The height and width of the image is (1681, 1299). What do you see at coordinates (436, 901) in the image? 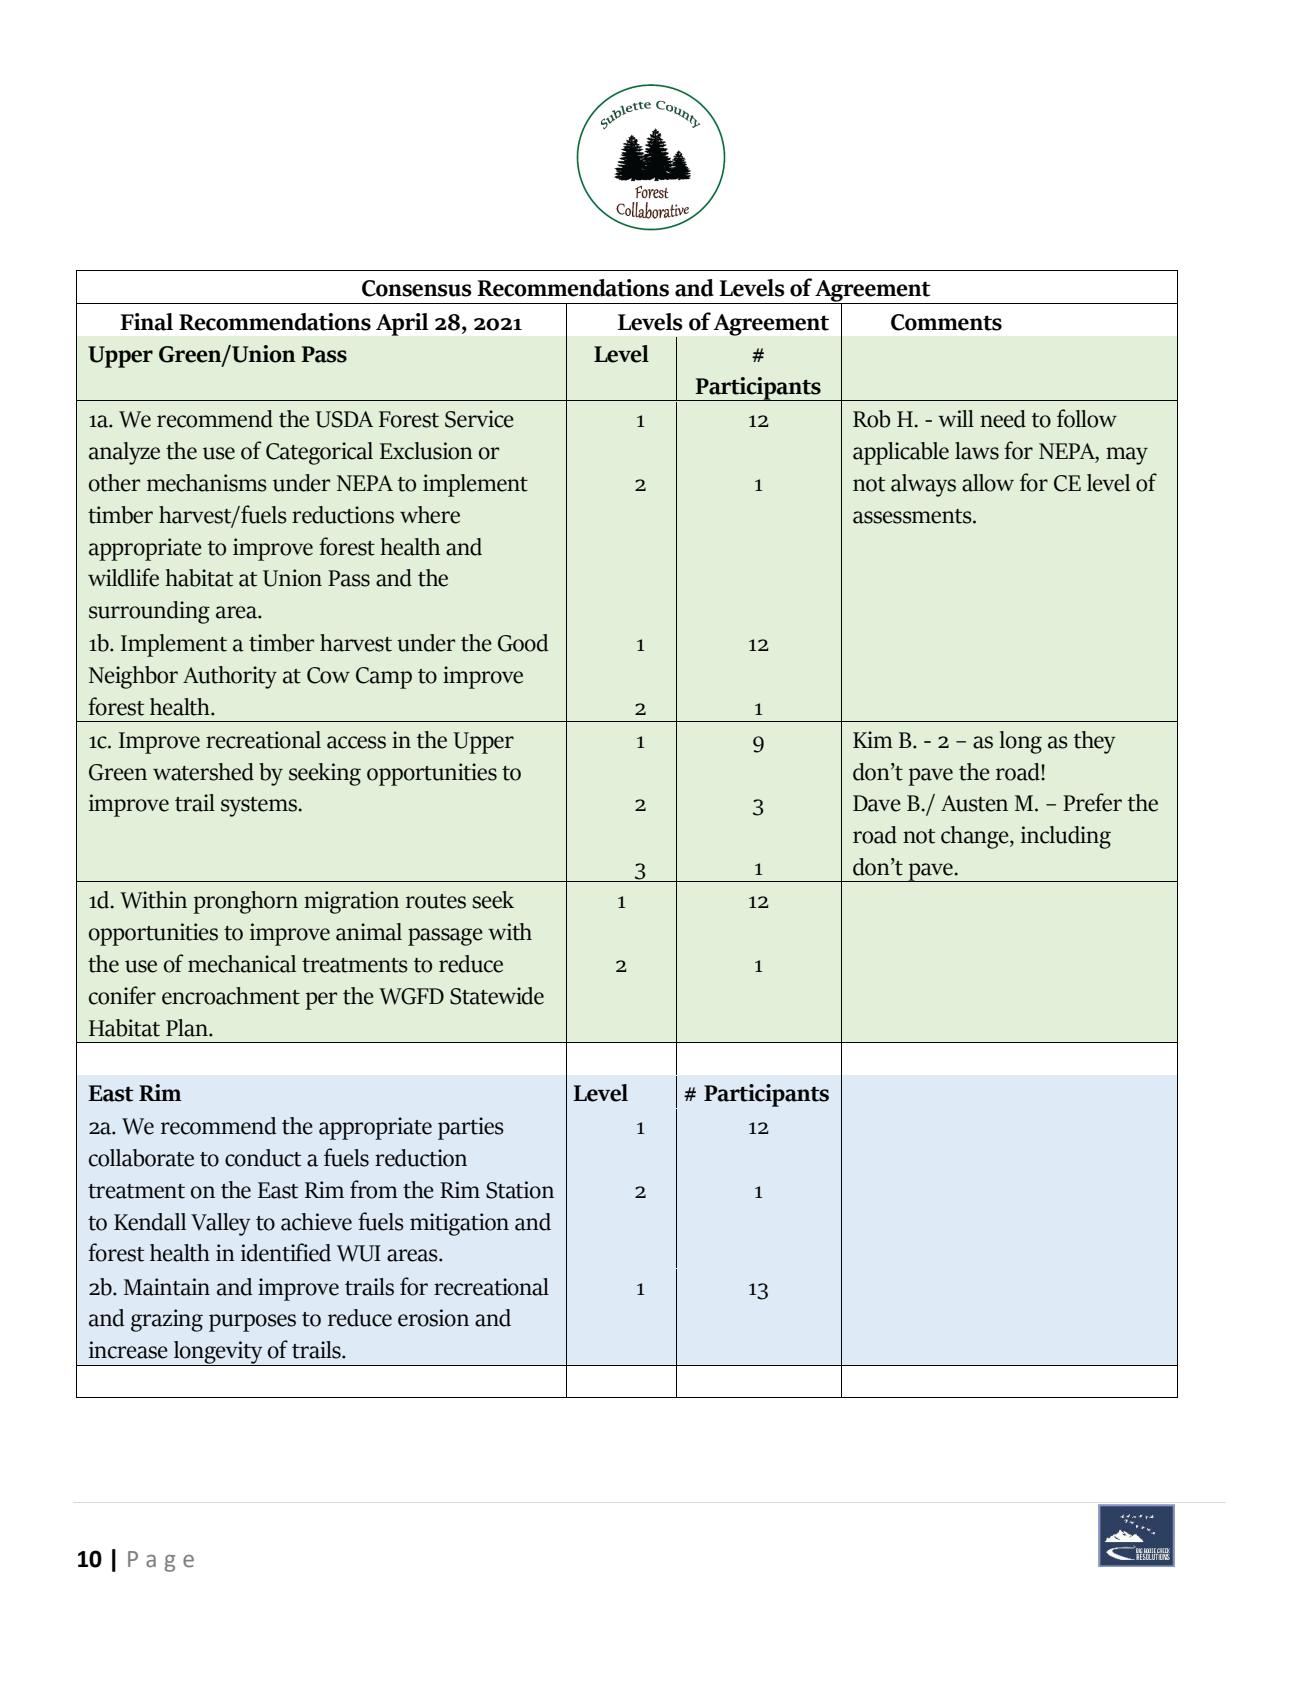
I see `routes` at bounding box center [436, 901].
